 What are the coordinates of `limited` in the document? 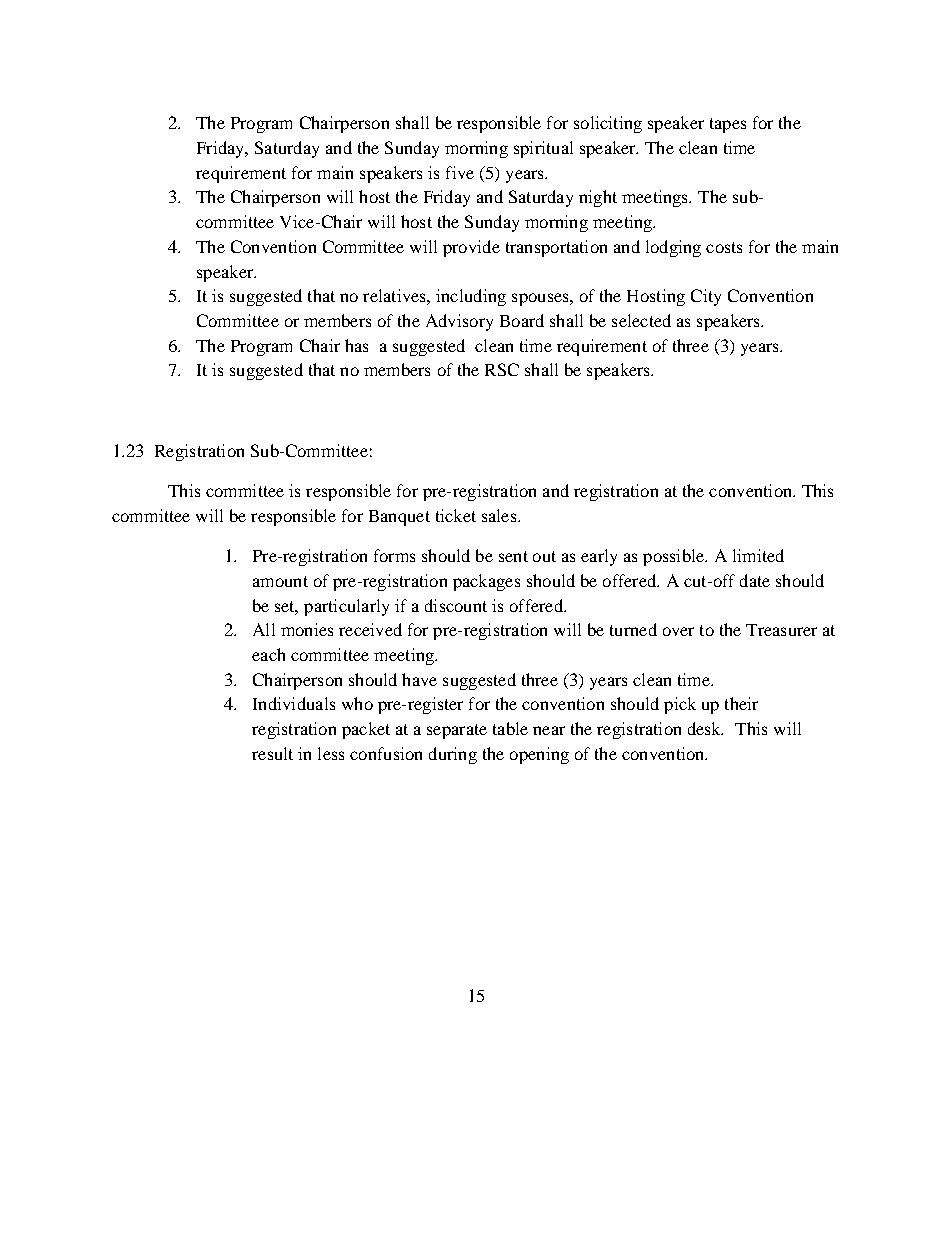 It's located at (758, 555).
